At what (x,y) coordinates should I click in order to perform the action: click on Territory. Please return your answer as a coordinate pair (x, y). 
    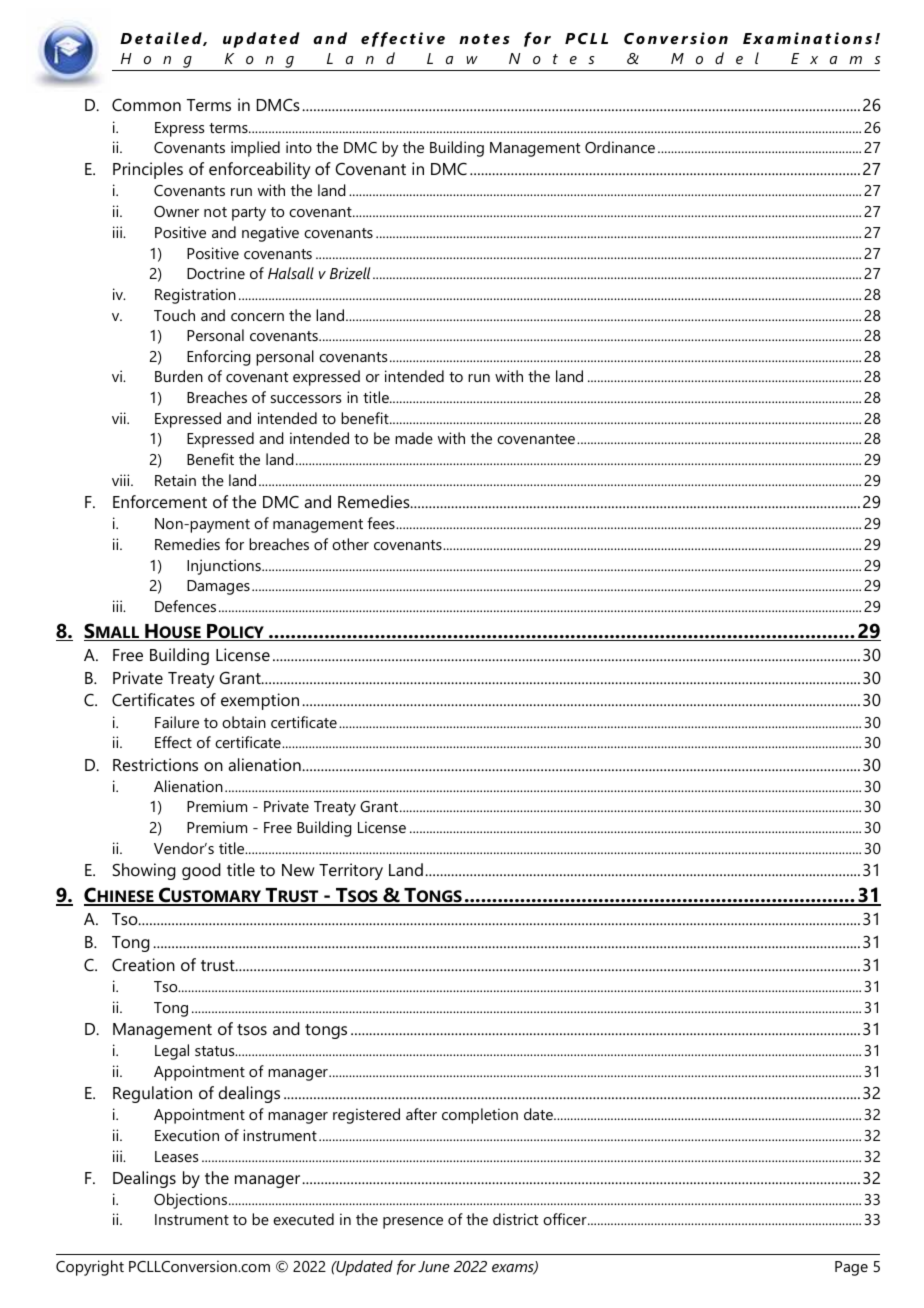
    Looking at the image, I should click on (351, 871).
